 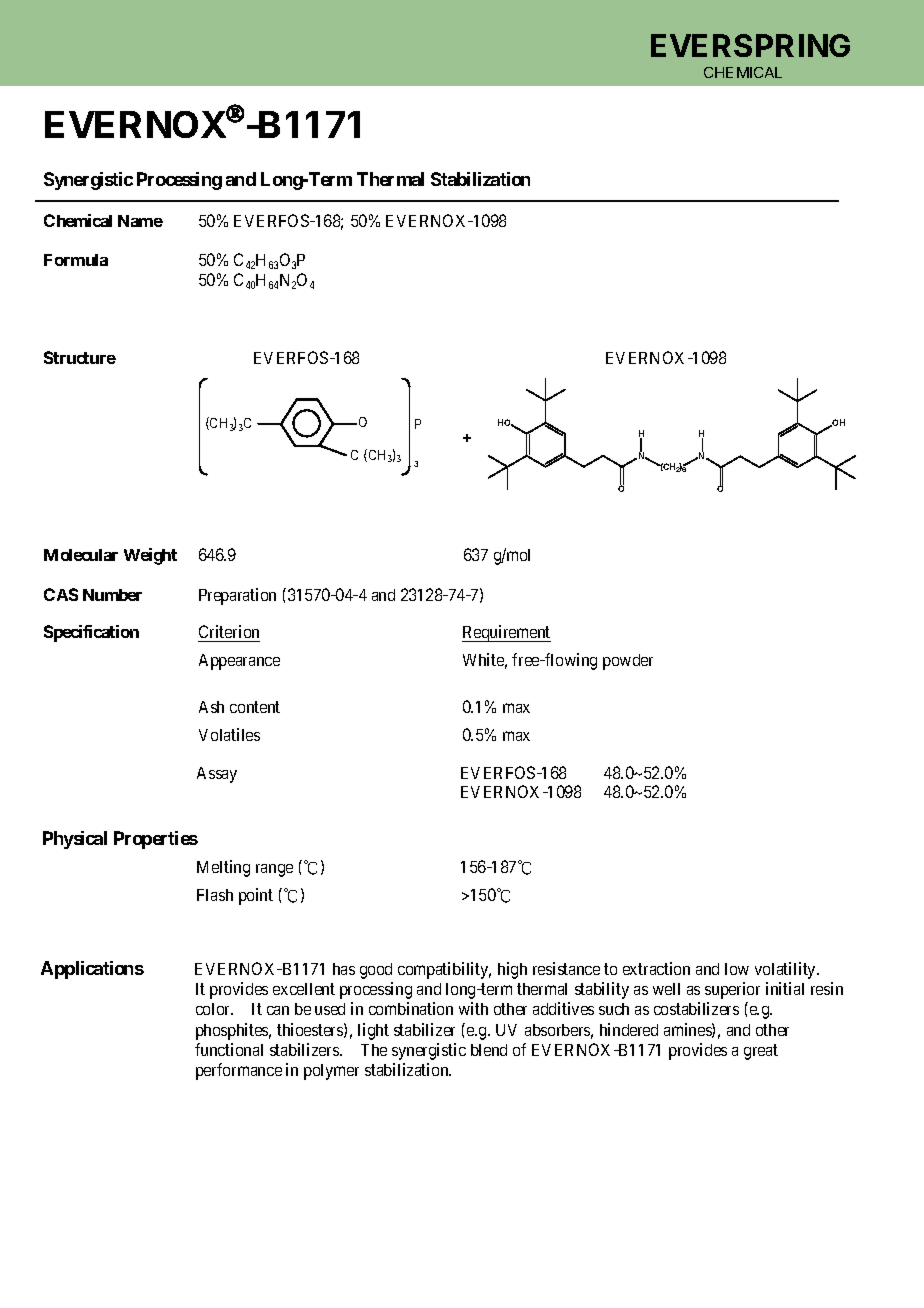 What do you see at coordinates (76, 260) in the screenshot?
I see `Formula` at bounding box center [76, 260].
